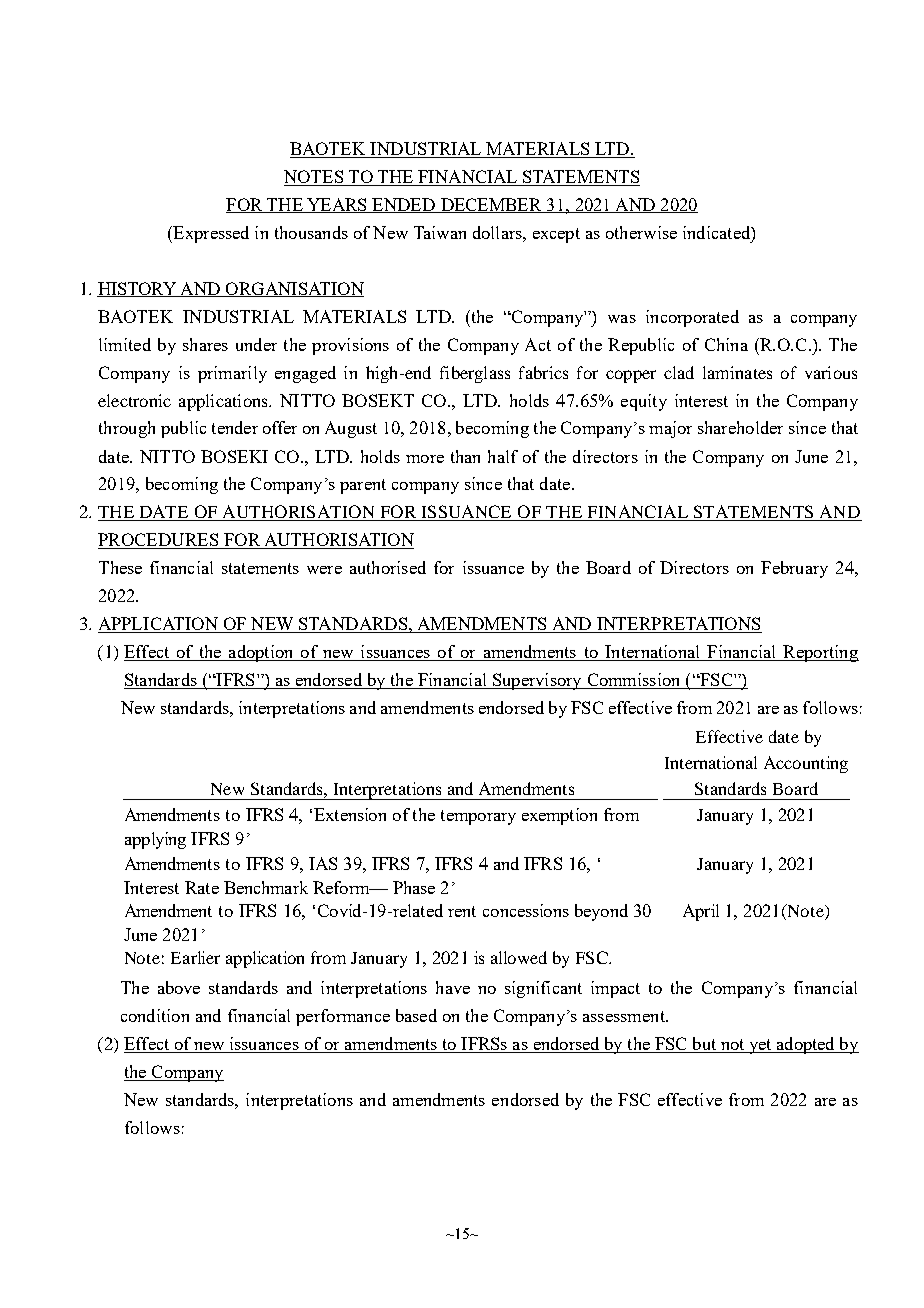 This image has width=924, height=1308. What do you see at coordinates (159, 541) in the image?
I see `PROCEDURES` at bounding box center [159, 541].
